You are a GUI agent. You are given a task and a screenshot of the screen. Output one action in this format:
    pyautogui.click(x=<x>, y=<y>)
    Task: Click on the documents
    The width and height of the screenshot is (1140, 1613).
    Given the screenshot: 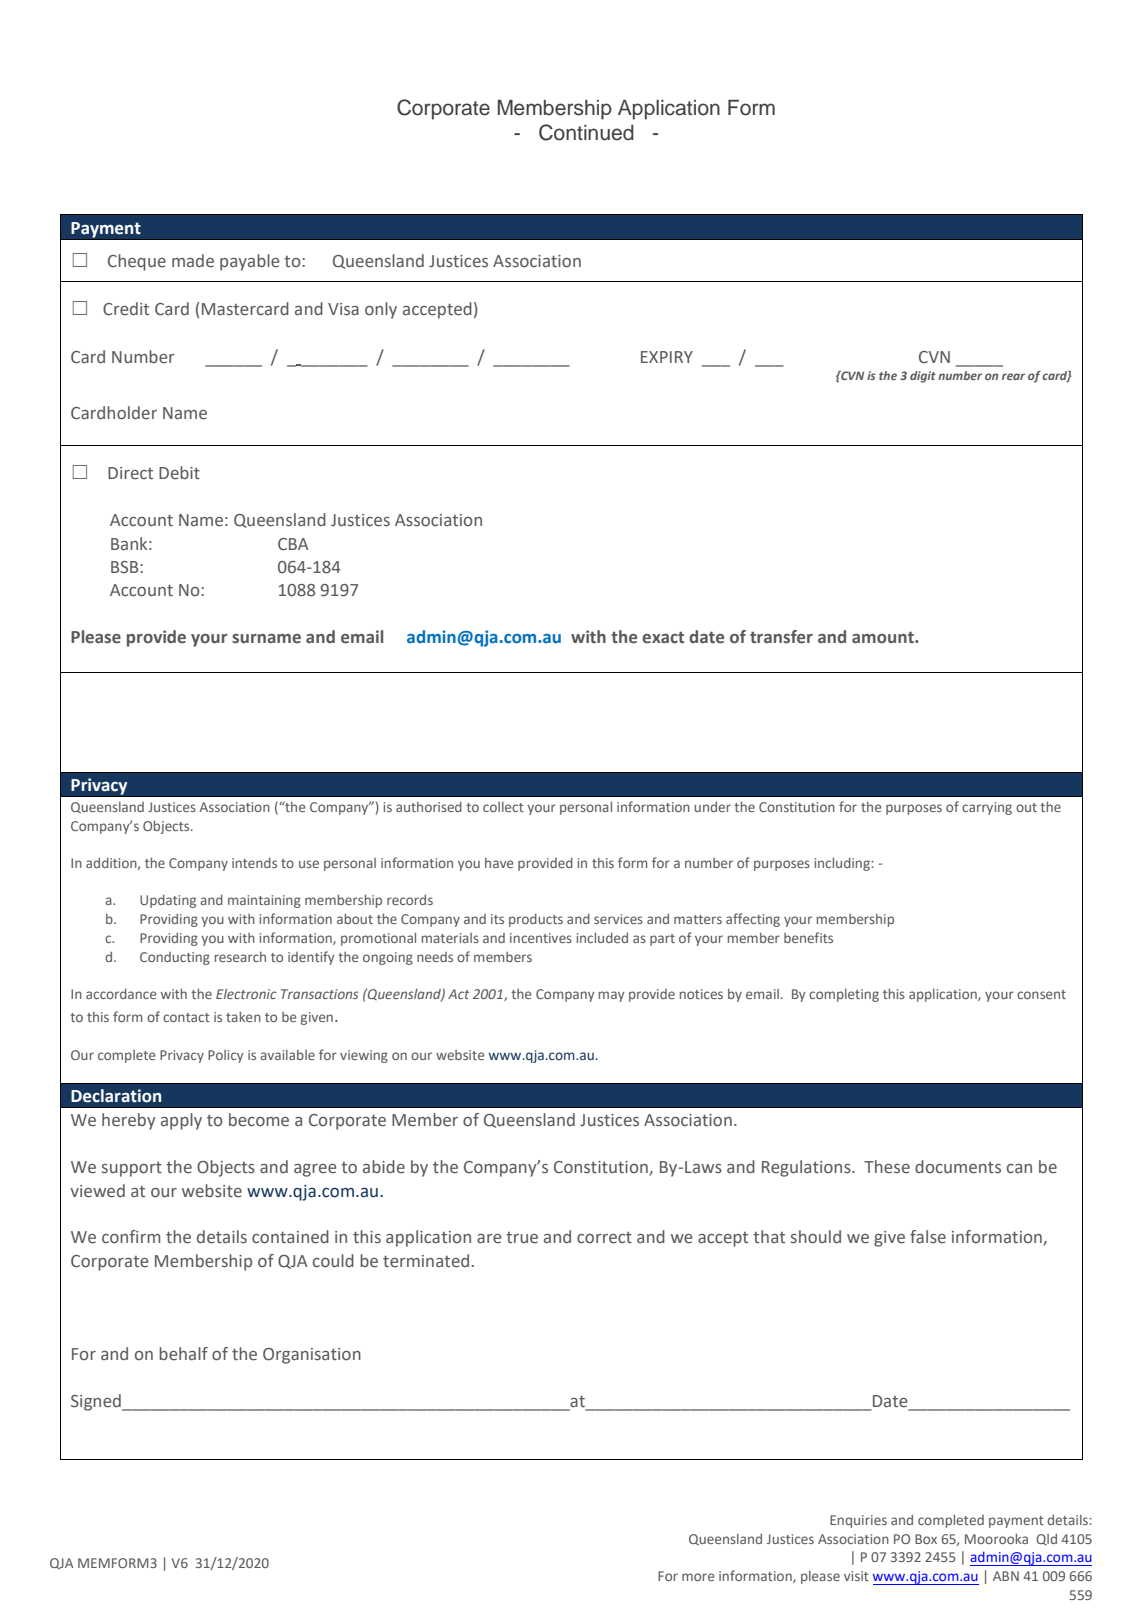 What is the action you would take?
    pyautogui.click(x=958, y=1167)
